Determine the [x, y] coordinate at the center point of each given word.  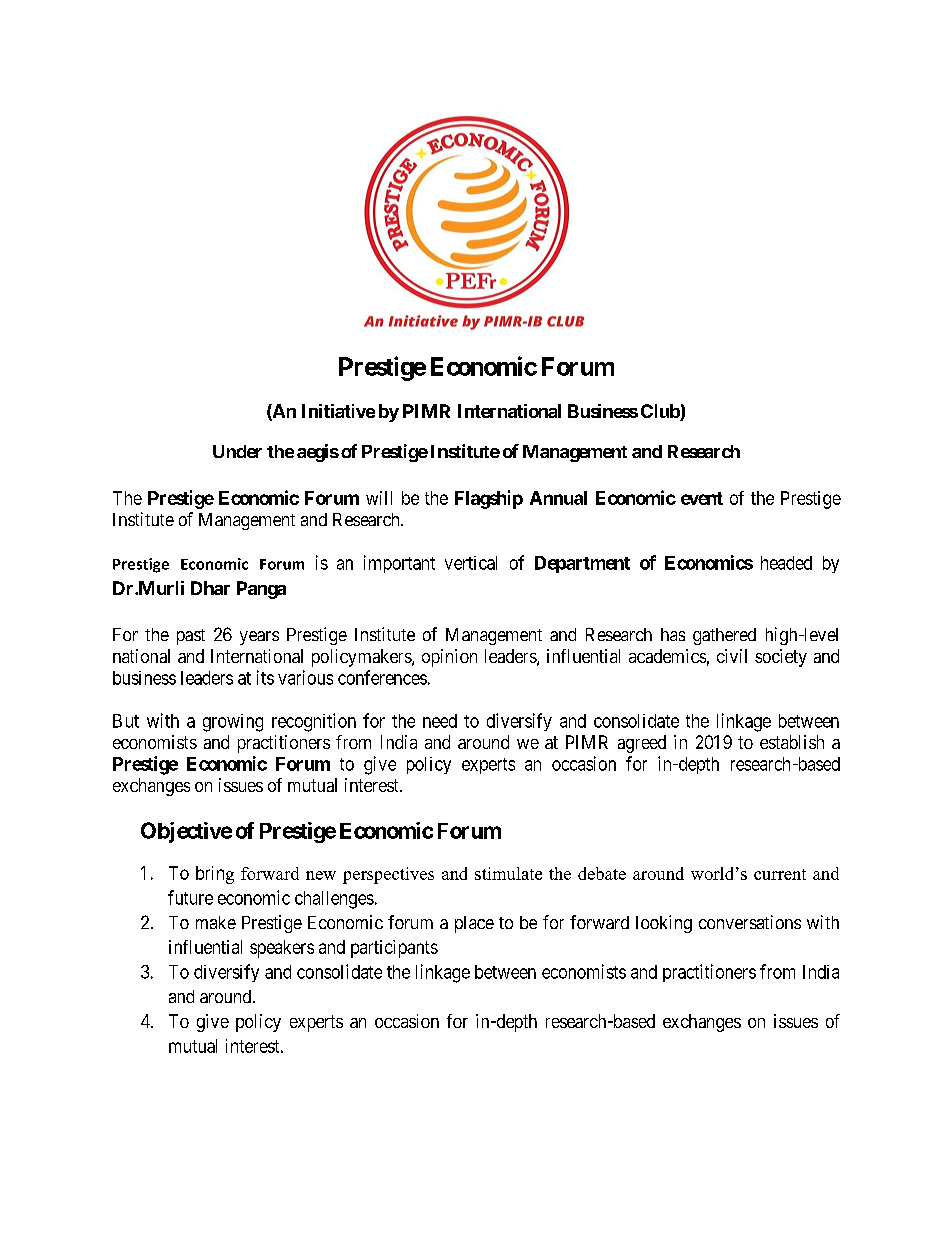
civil [732, 656]
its [265, 677]
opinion [449, 658]
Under [237, 451]
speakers [282, 949]
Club [661, 412]
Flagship [489, 499]
